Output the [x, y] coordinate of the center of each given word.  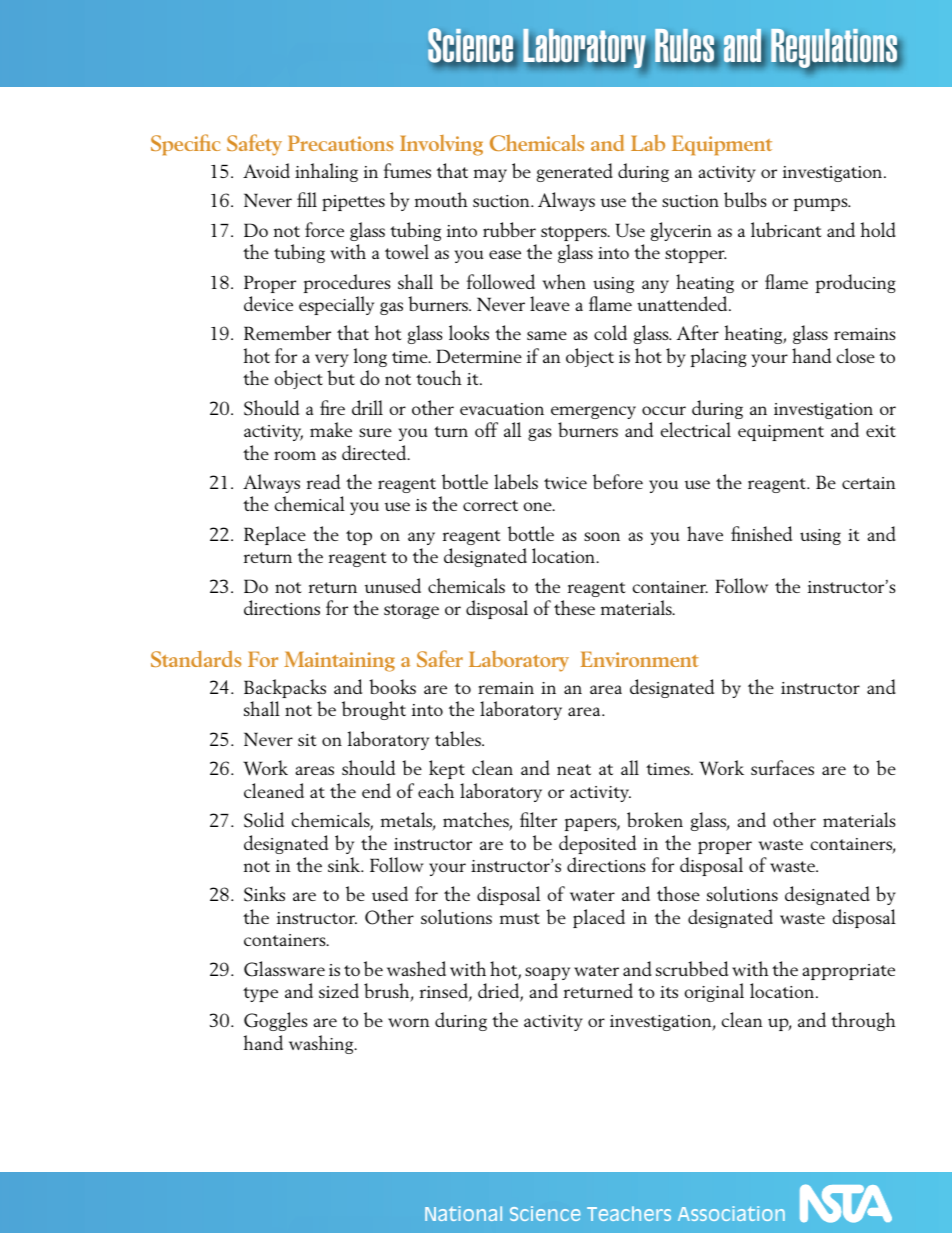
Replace [275, 535]
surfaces [782, 767]
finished [761, 533]
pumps [822, 204]
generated [575, 172]
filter [538, 819]
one [538, 506]
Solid [264, 820]
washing [322, 1044]
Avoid [266, 170]
